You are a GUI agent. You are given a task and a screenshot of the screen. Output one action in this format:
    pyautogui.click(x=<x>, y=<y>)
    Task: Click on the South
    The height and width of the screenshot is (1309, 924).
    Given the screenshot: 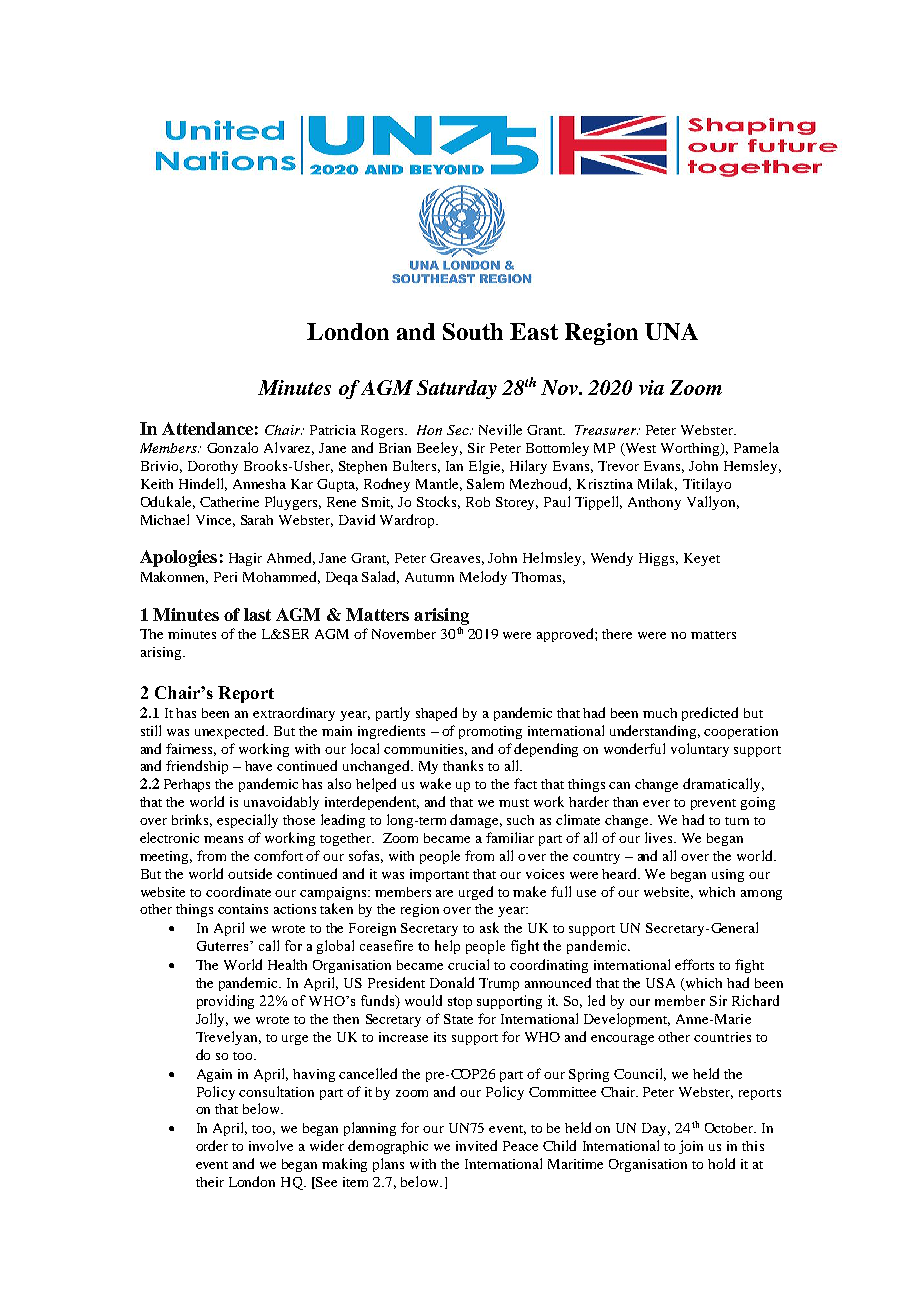 What is the action you would take?
    pyautogui.click(x=473, y=331)
